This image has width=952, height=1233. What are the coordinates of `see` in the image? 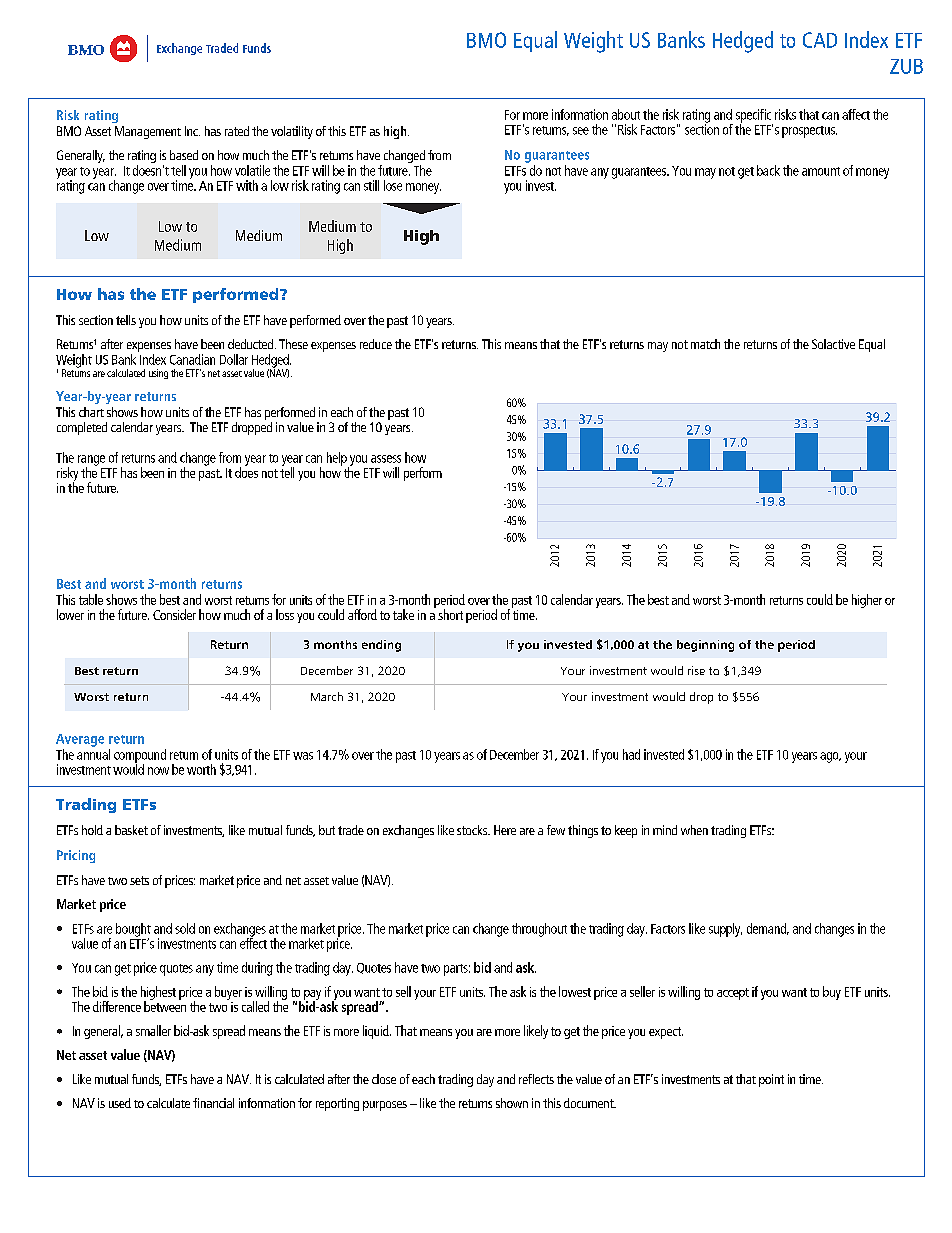 It's located at (581, 131).
